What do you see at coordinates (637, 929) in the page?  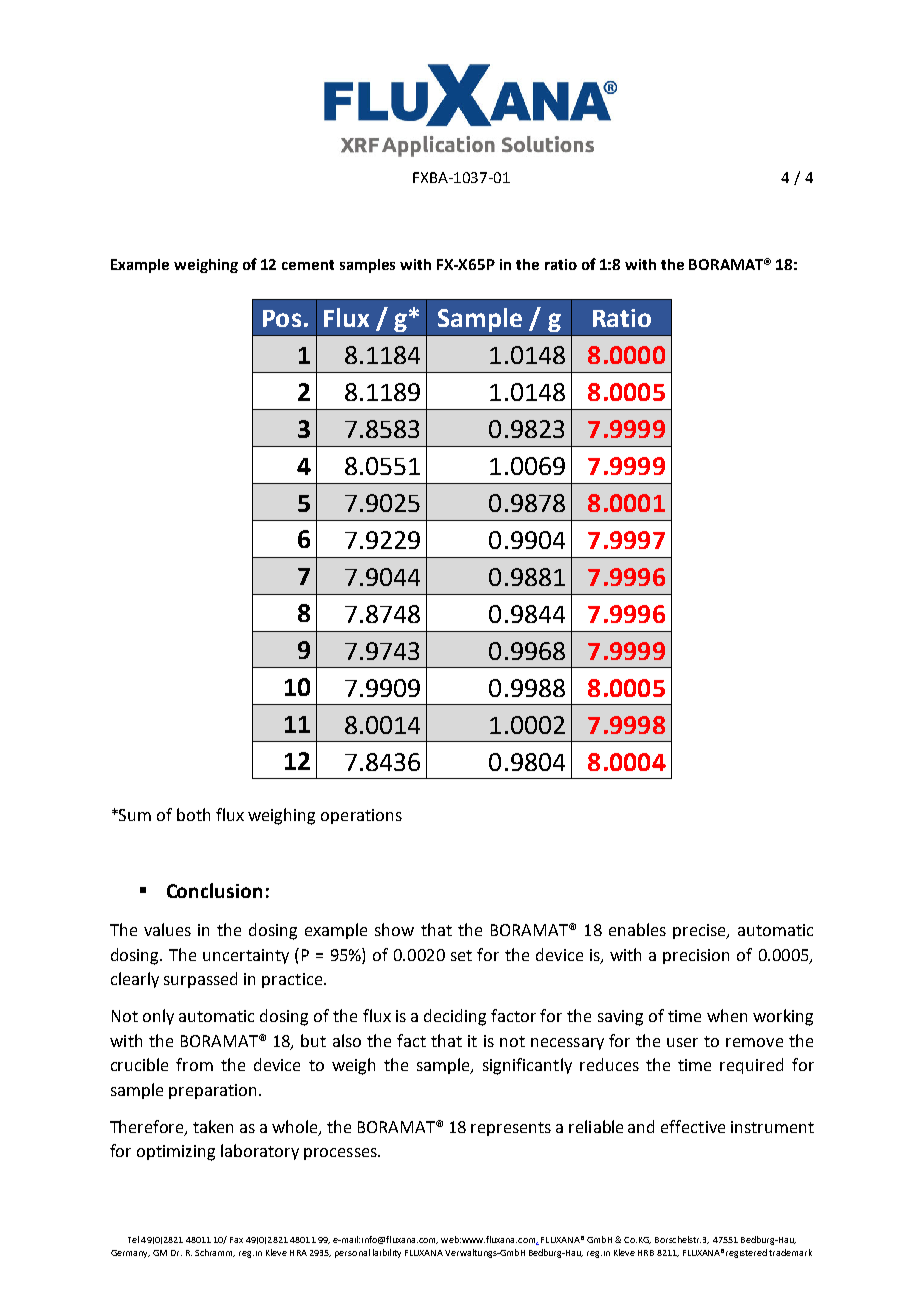 I see `enables` at bounding box center [637, 929].
